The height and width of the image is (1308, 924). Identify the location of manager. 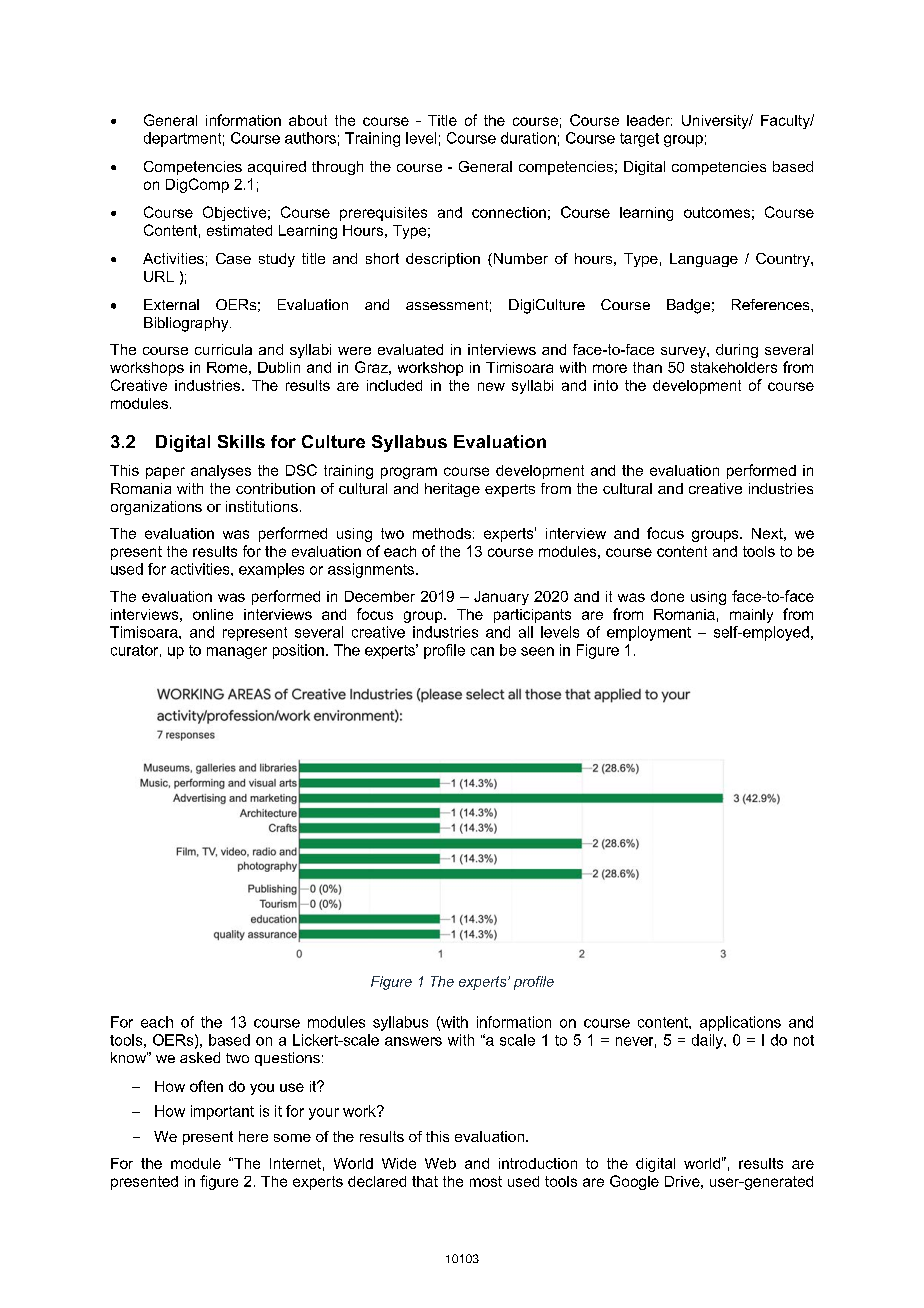
(237, 653).
